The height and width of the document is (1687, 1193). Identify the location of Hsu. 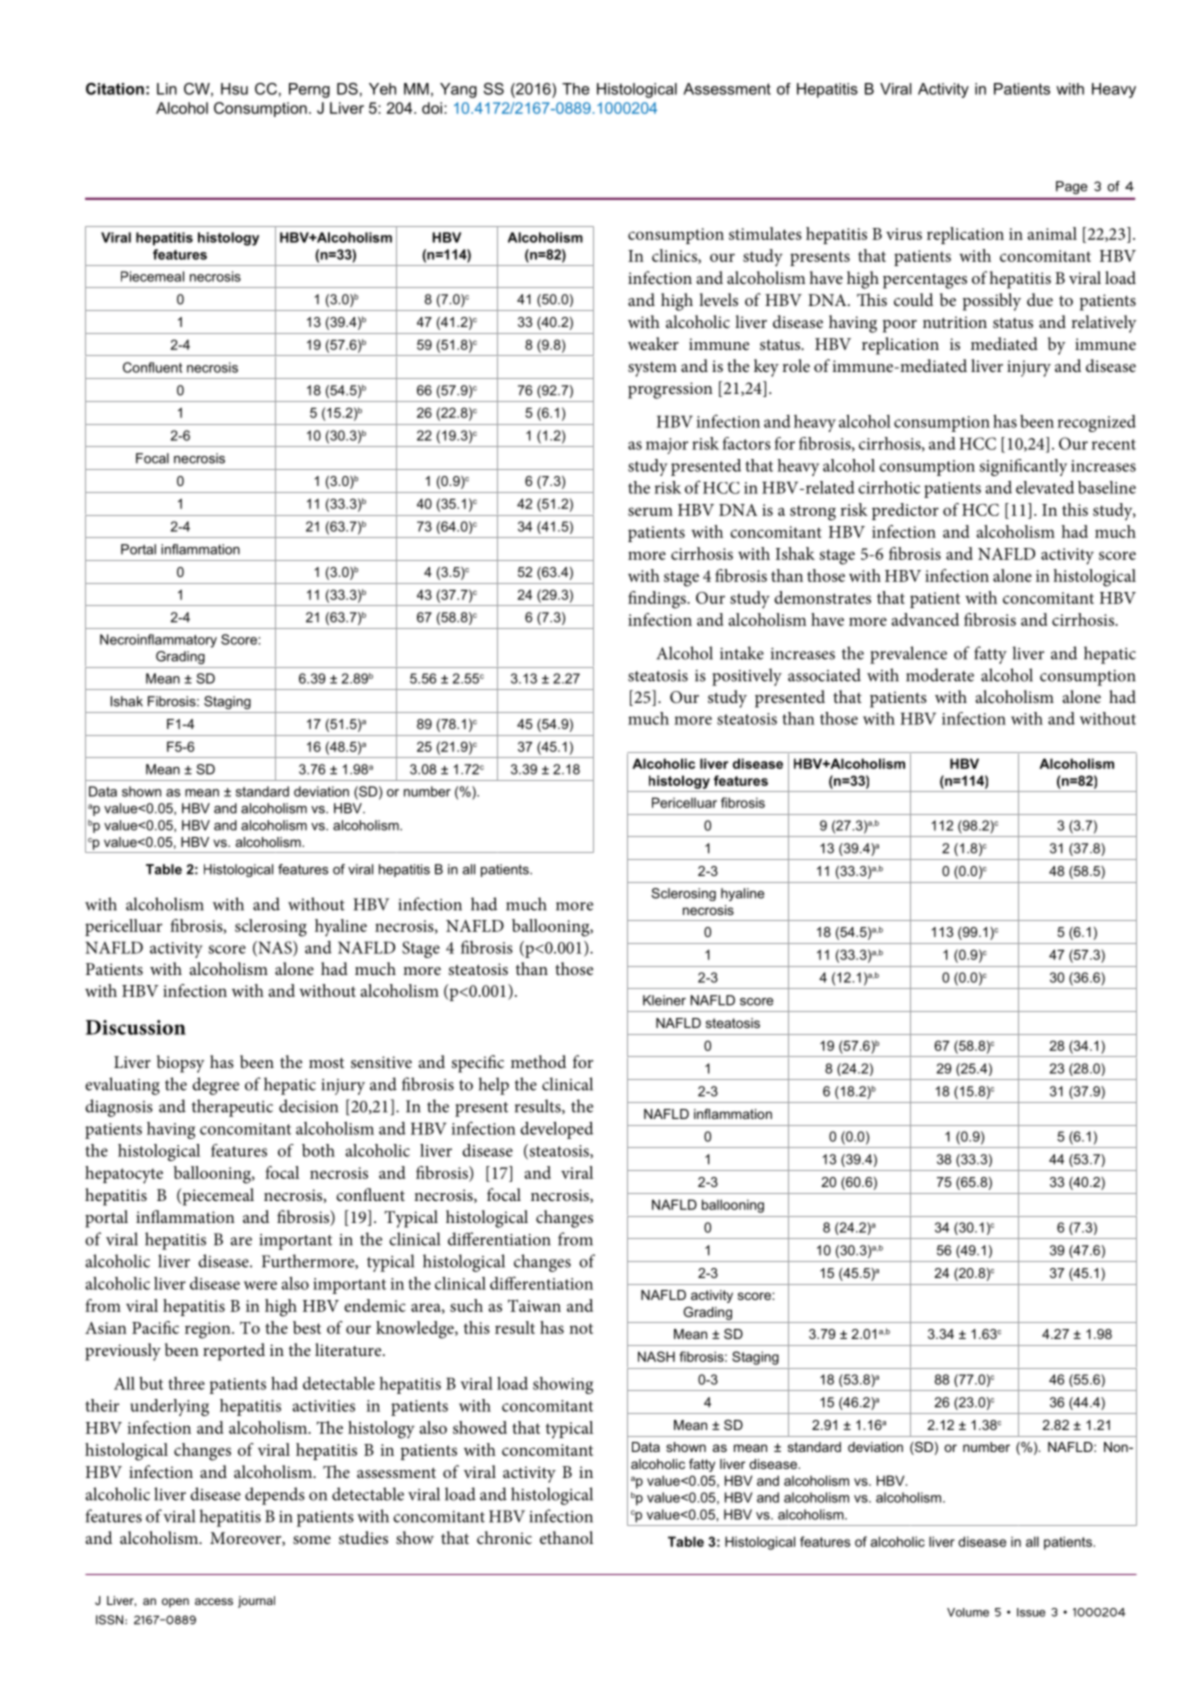
(234, 89).
